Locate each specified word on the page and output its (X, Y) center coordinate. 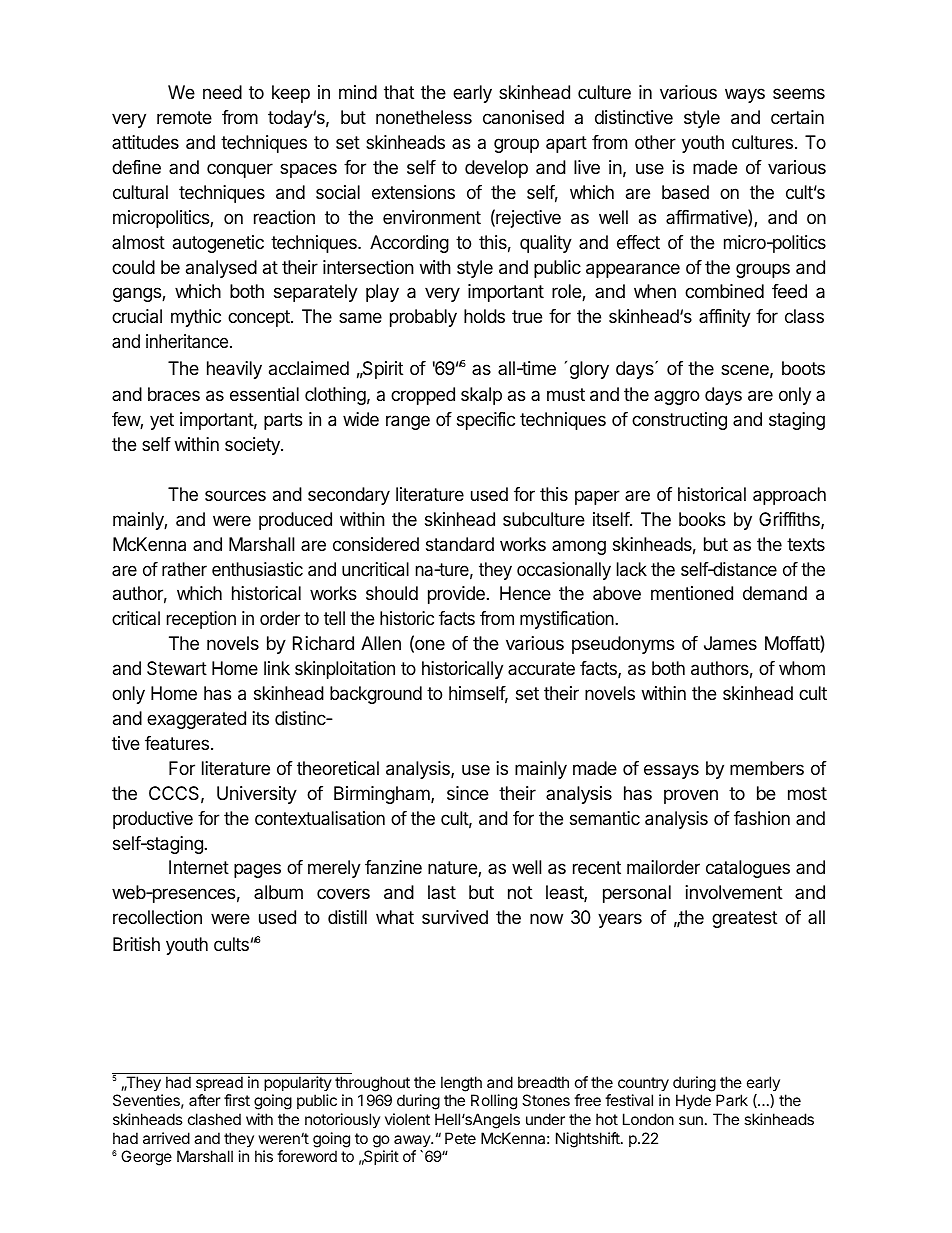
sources (235, 495)
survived (455, 917)
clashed (214, 1119)
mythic (196, 318)
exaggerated (196, 720)
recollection (157, 917)
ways (745, 95)
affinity (725, 318)
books (702, 519)
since (468, 793)
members (767, 768)
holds (484, 316)
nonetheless (424, 117)
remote (184, 117)
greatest (744, 919)
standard (460, 544)
